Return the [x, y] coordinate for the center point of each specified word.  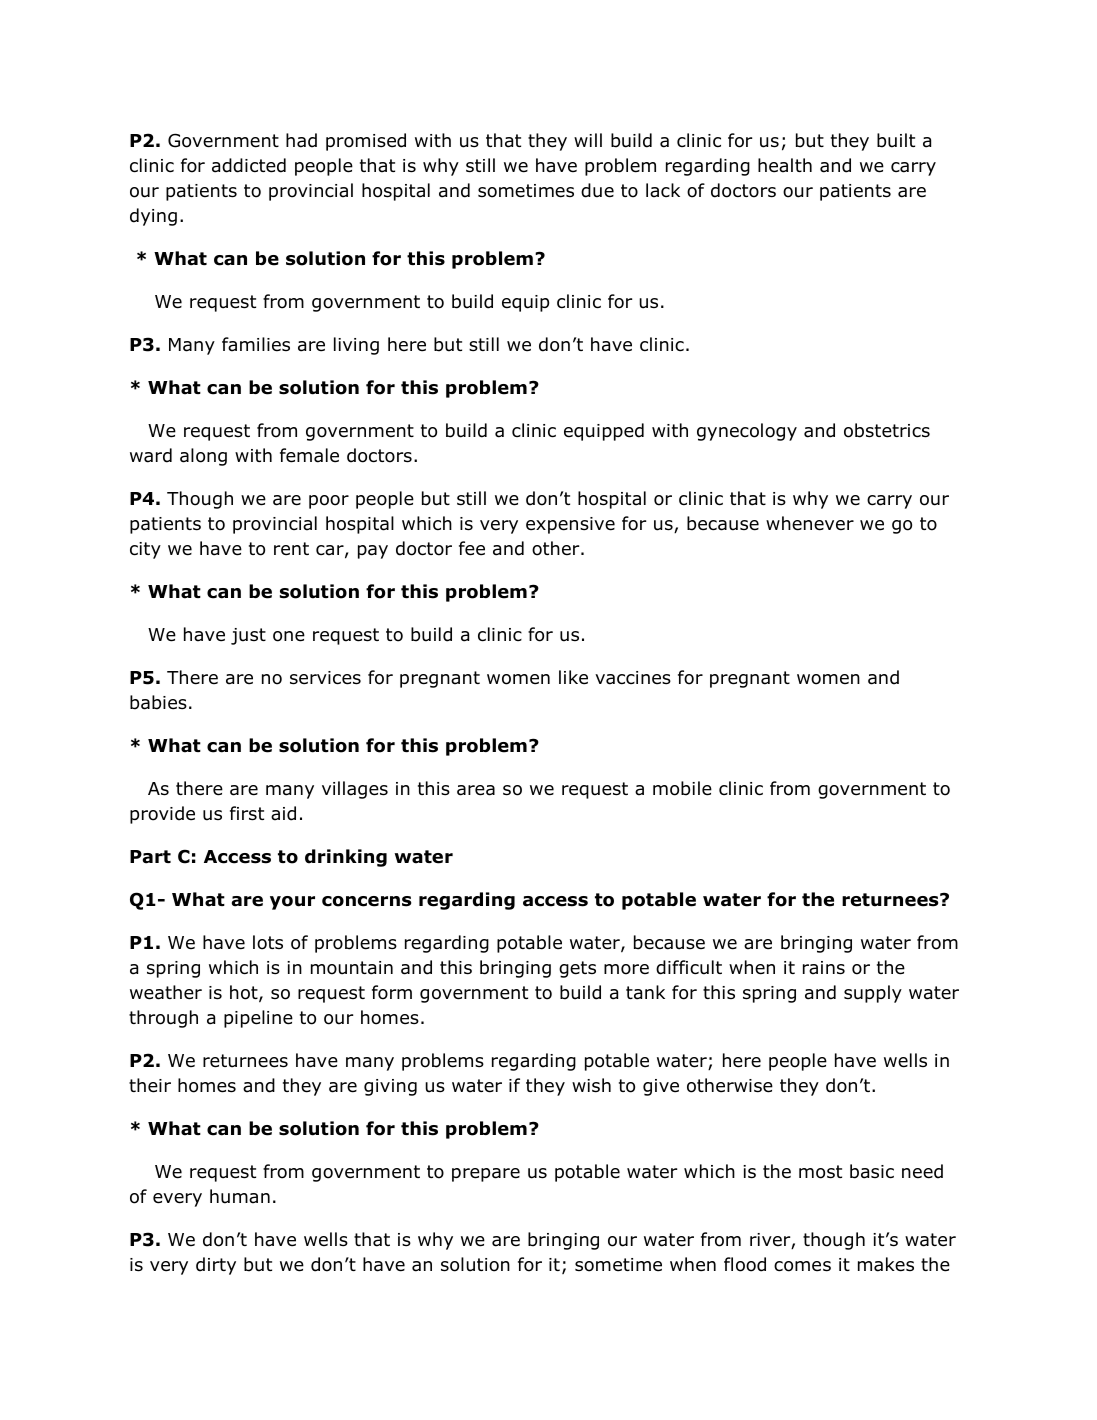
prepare [486, 1175]
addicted [249, 165]
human [240, 1196]
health [785, 165]
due [597, 190]
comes [802, 1266]
